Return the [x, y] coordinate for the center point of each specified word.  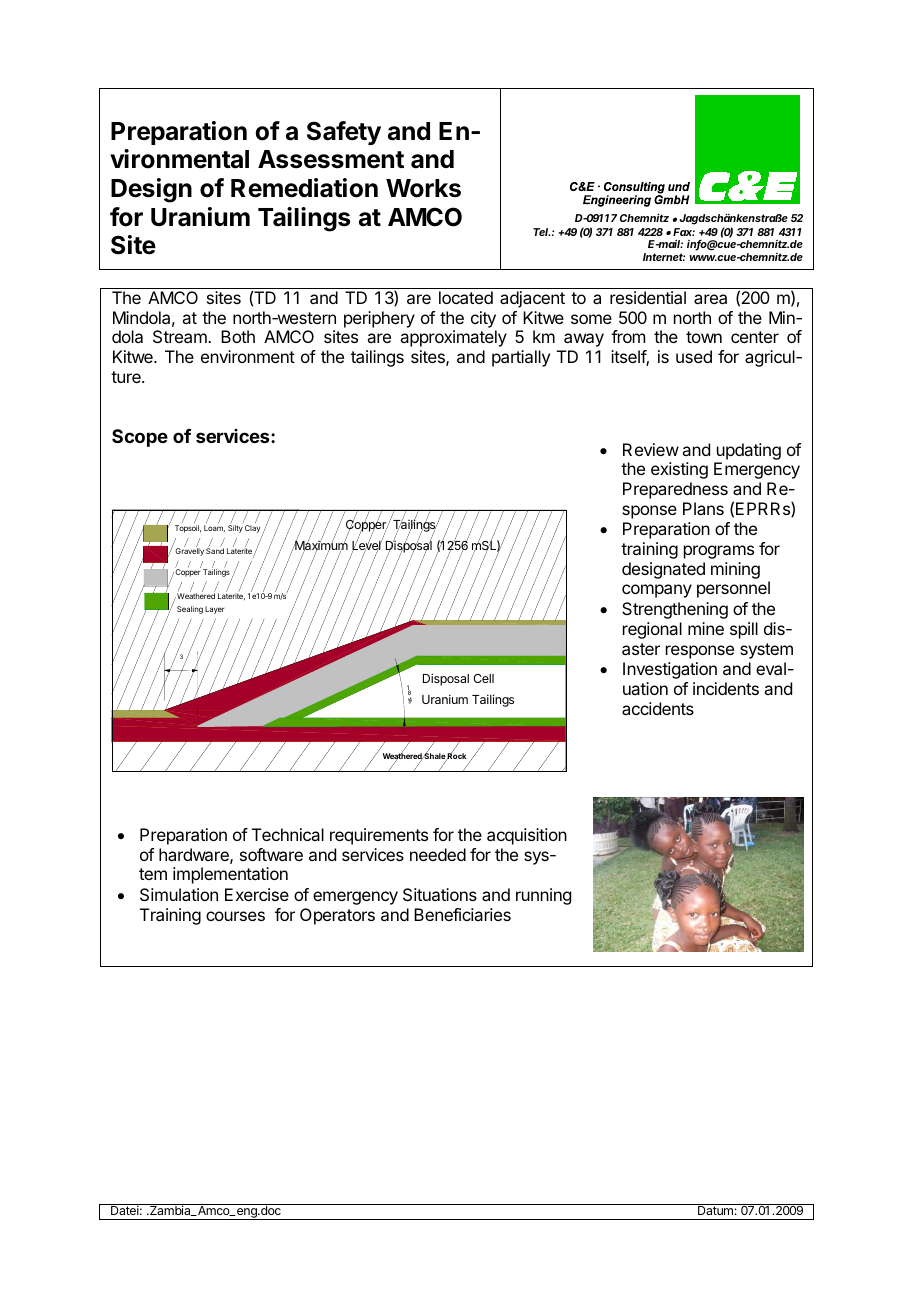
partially [521, 358]
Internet [664, 257]
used [694, 356]
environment [248, 356]
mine [706, 628]
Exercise [257, 894]
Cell [483, 678]
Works [423, 188]
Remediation [304, 188]
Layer [214, 610]
